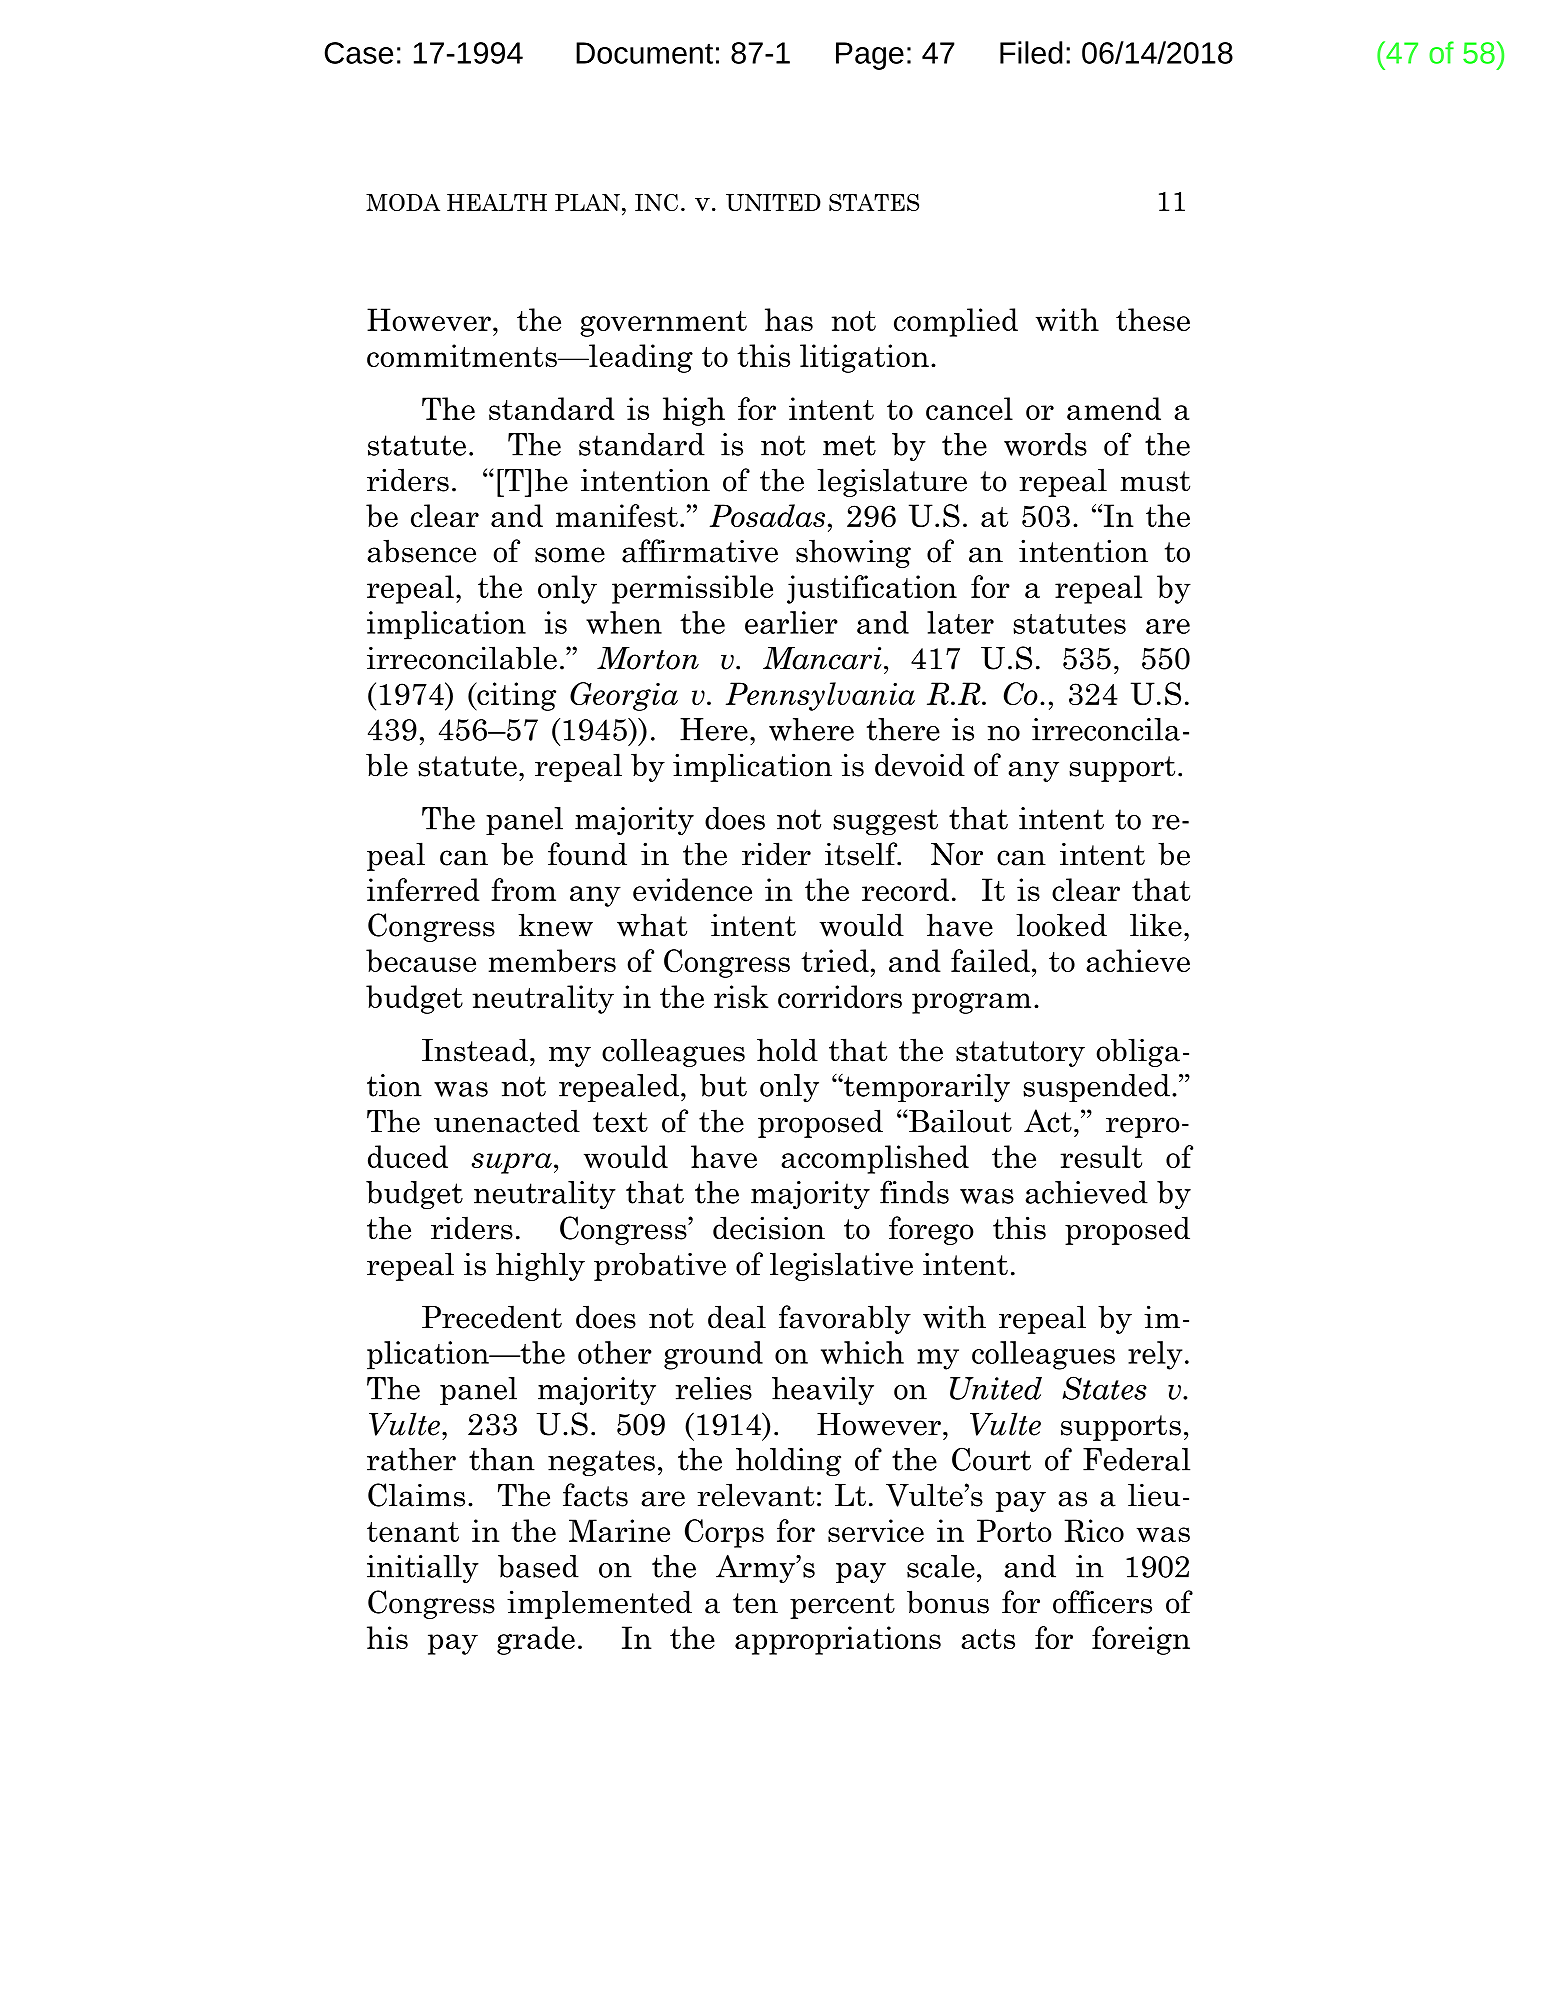 The image size is (1557, 2015). What do you see at coordinates (870, 56) in the image?
I see `Page` at bounding box center [870, 56].
